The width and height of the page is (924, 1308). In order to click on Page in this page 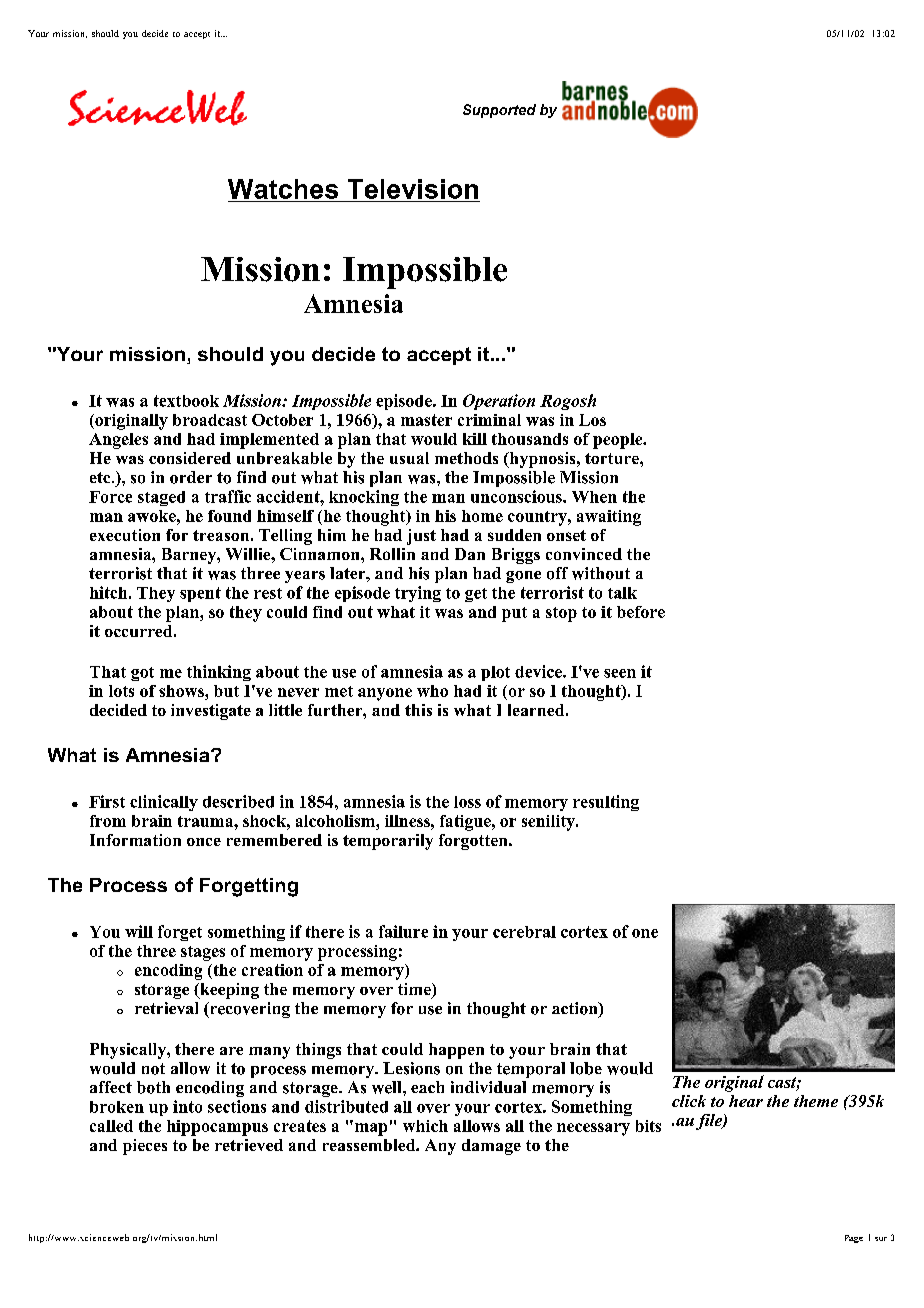, I will do `click(854, 1239)`.
